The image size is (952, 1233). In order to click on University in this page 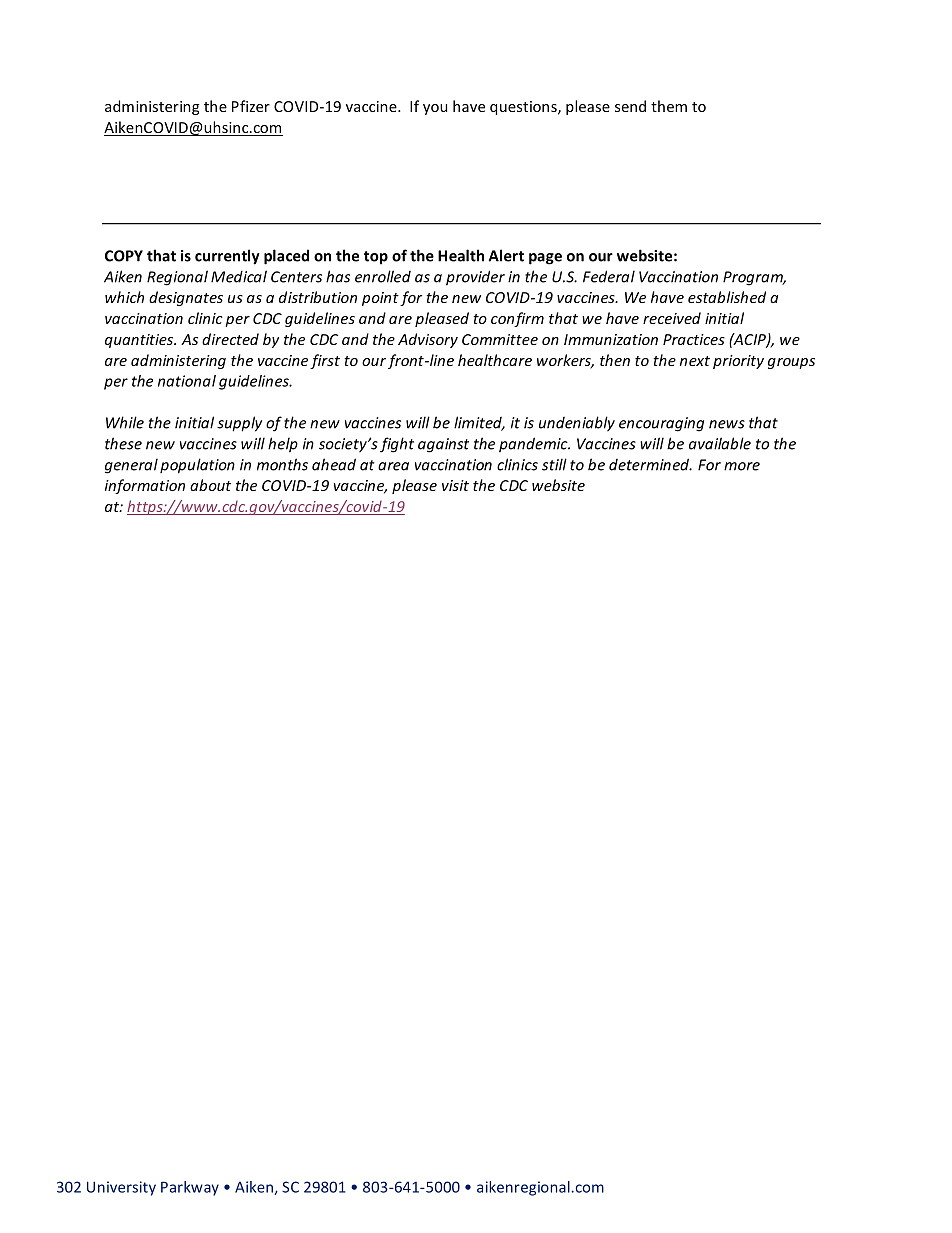, I will do `click(121, 1188)`.
